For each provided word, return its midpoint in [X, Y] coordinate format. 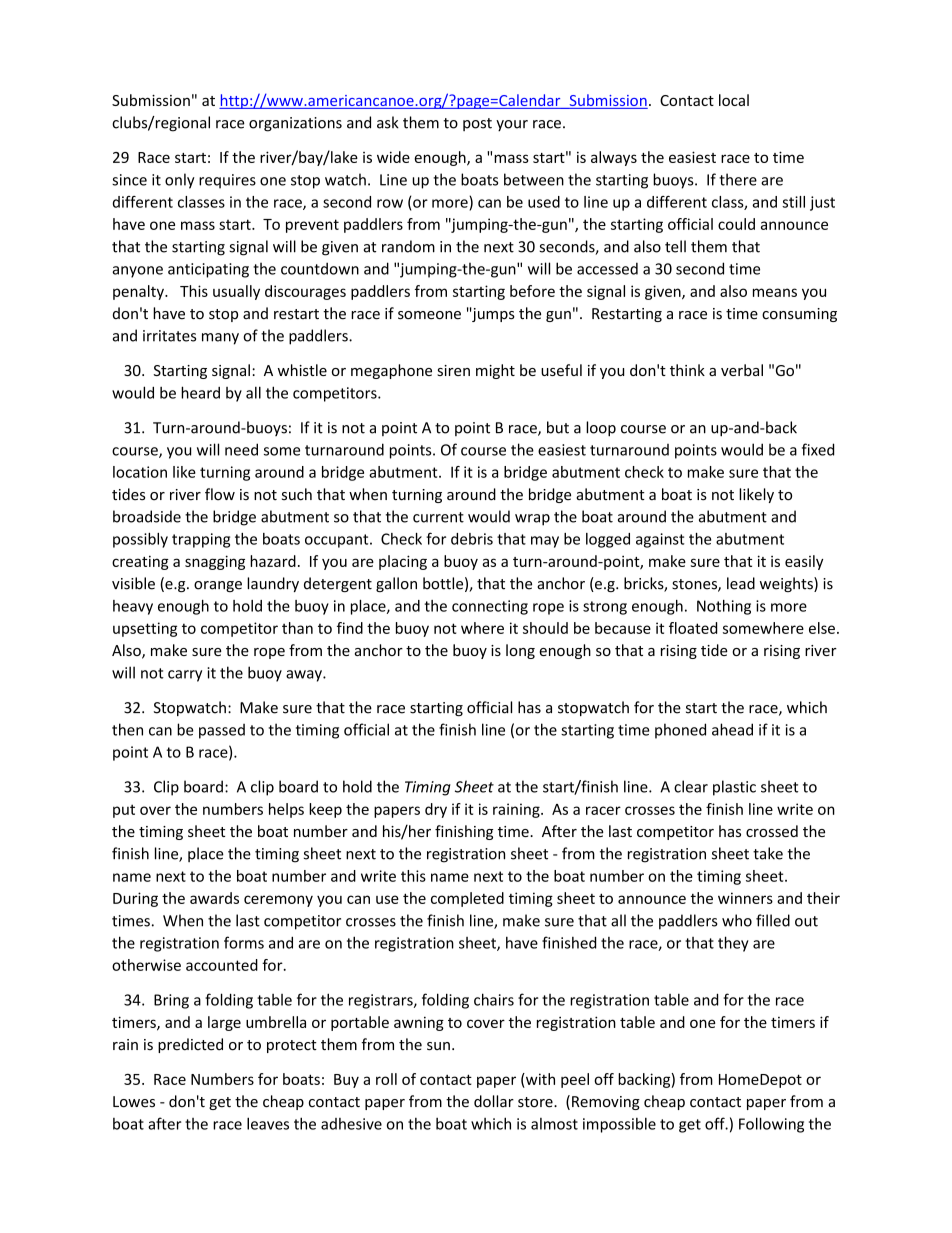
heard [200, 392]
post [477, 124]
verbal [742, 370]
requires [227, 181]
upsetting [145, 629]
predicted [190, 1045]
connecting [490, 607]
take [768, 853]
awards [214, 898]
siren [453, 370]
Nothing [724, 607]
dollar [494, 1101]
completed [467, 899]
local [734, 100]
